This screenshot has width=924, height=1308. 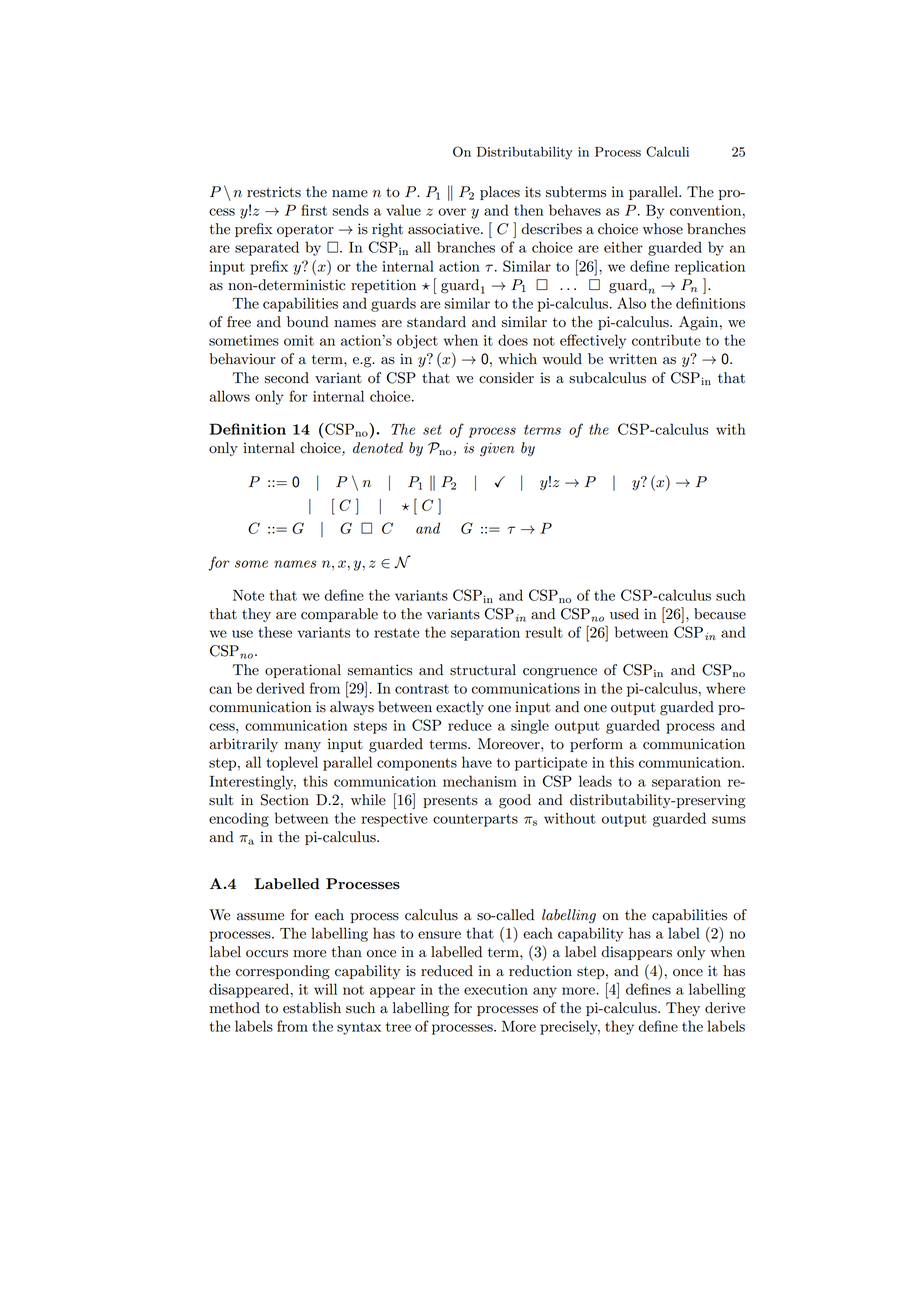 I want to click on Calculi, so click(x=667, y=151).
